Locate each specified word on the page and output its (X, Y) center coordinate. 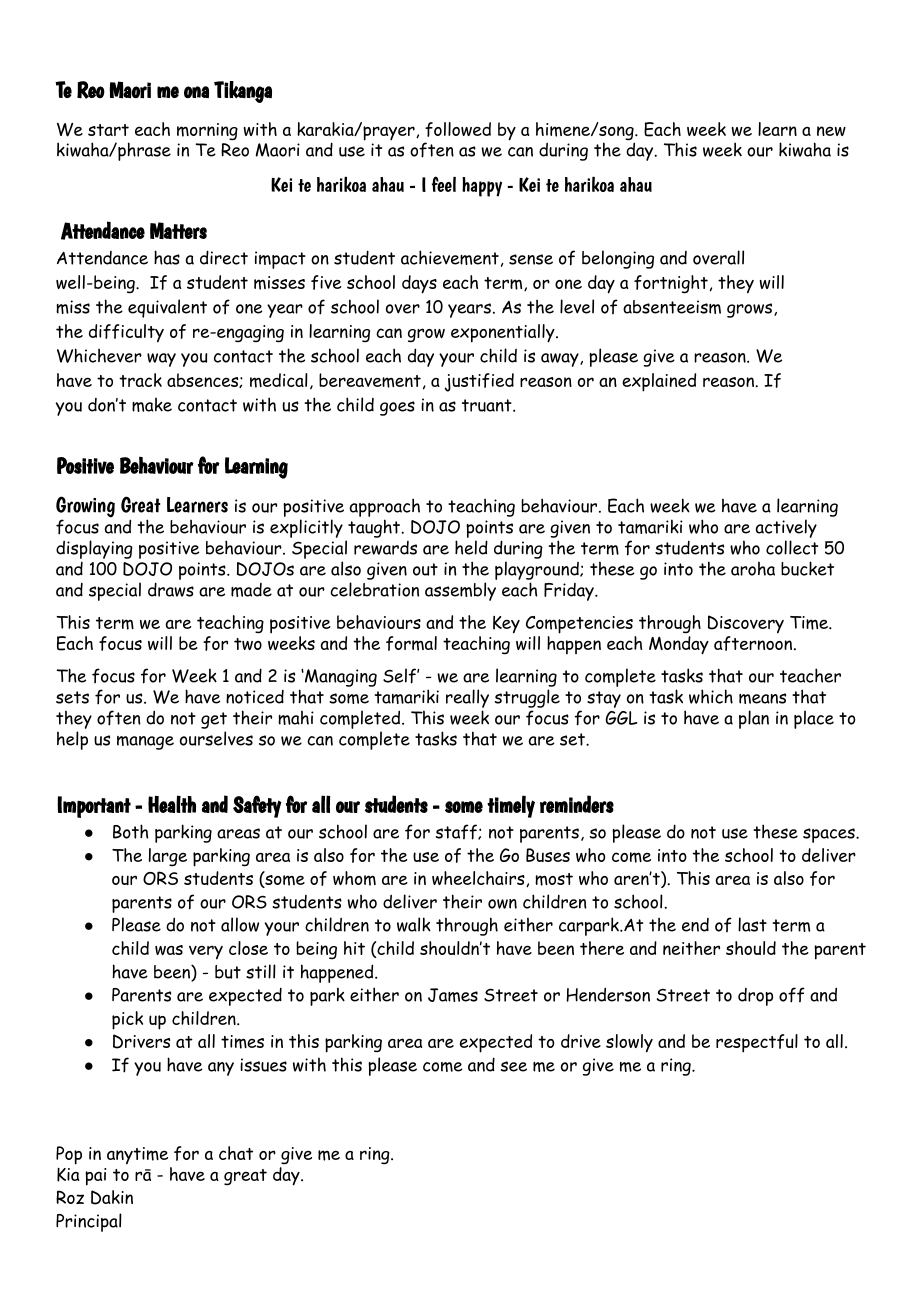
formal (411, 643)
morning (207, 131)
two (248, 644)
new (831, 131)
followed (458, 129)
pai (95, 1177)
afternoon (754, 643)
